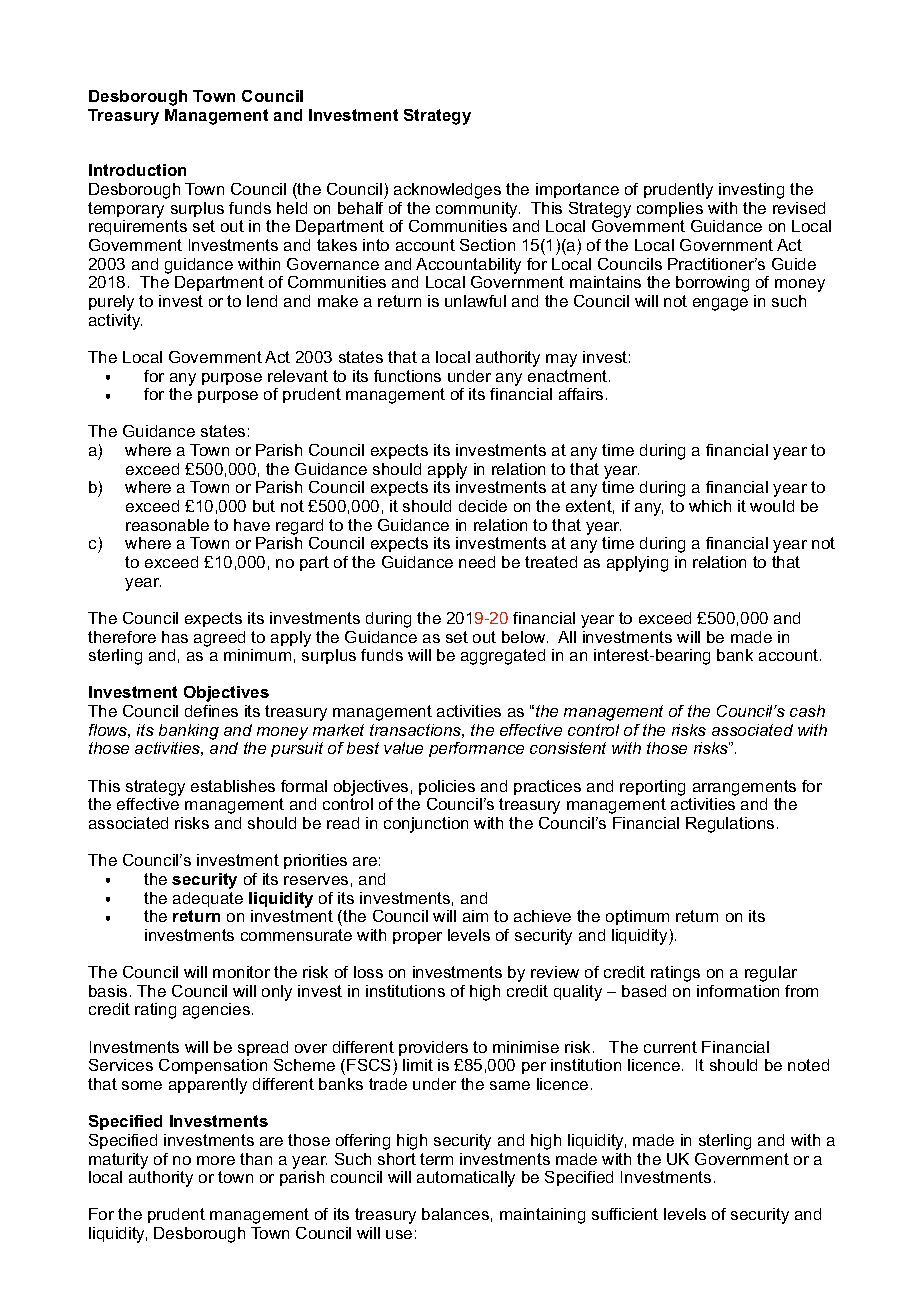  I want to click on complies, so click(670, 209).
